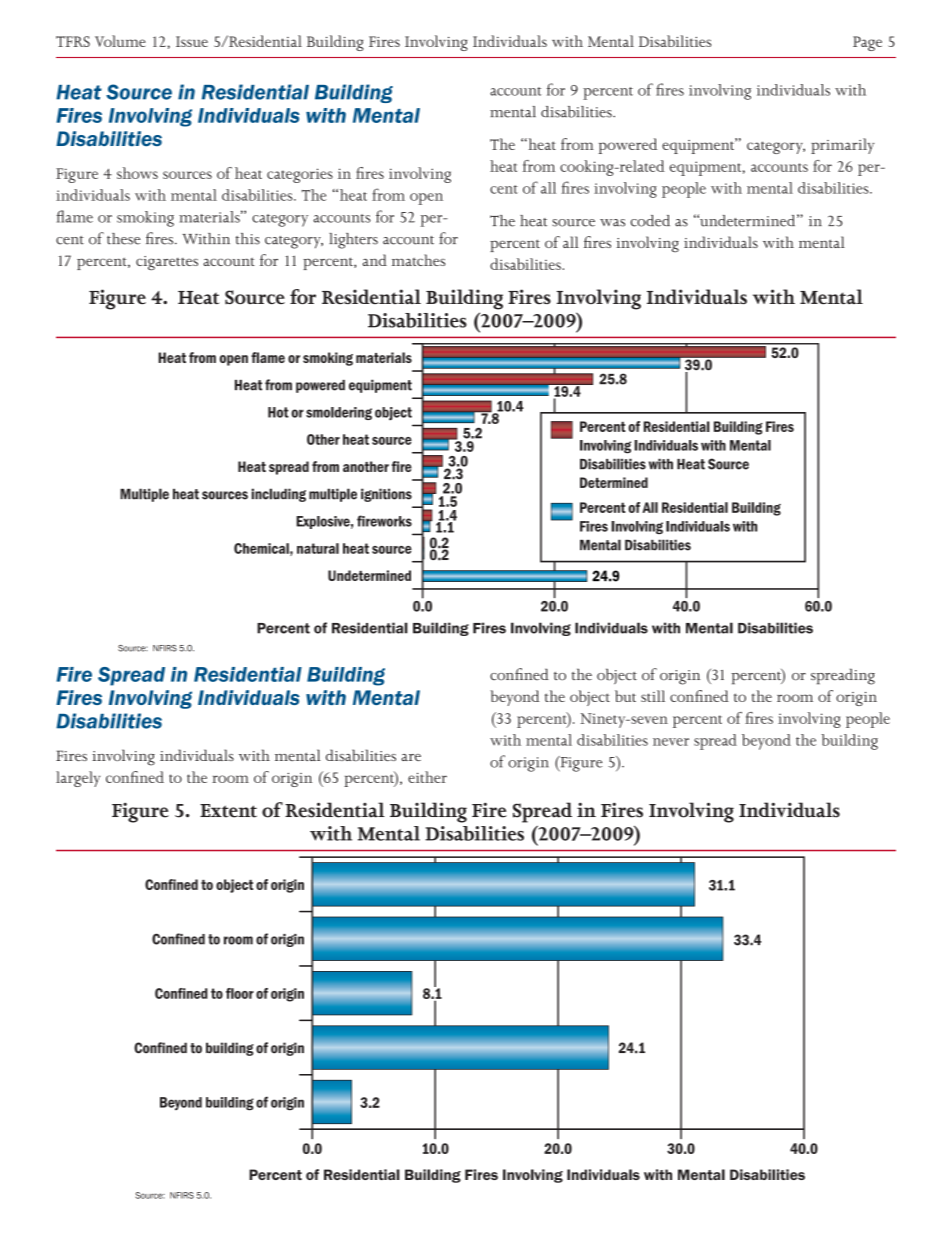 This screenshot has height=1233, width=952. What do you see at coordinates (867, 43) in the screenshot?
I see `Page` at bounding box center [867, 43].
